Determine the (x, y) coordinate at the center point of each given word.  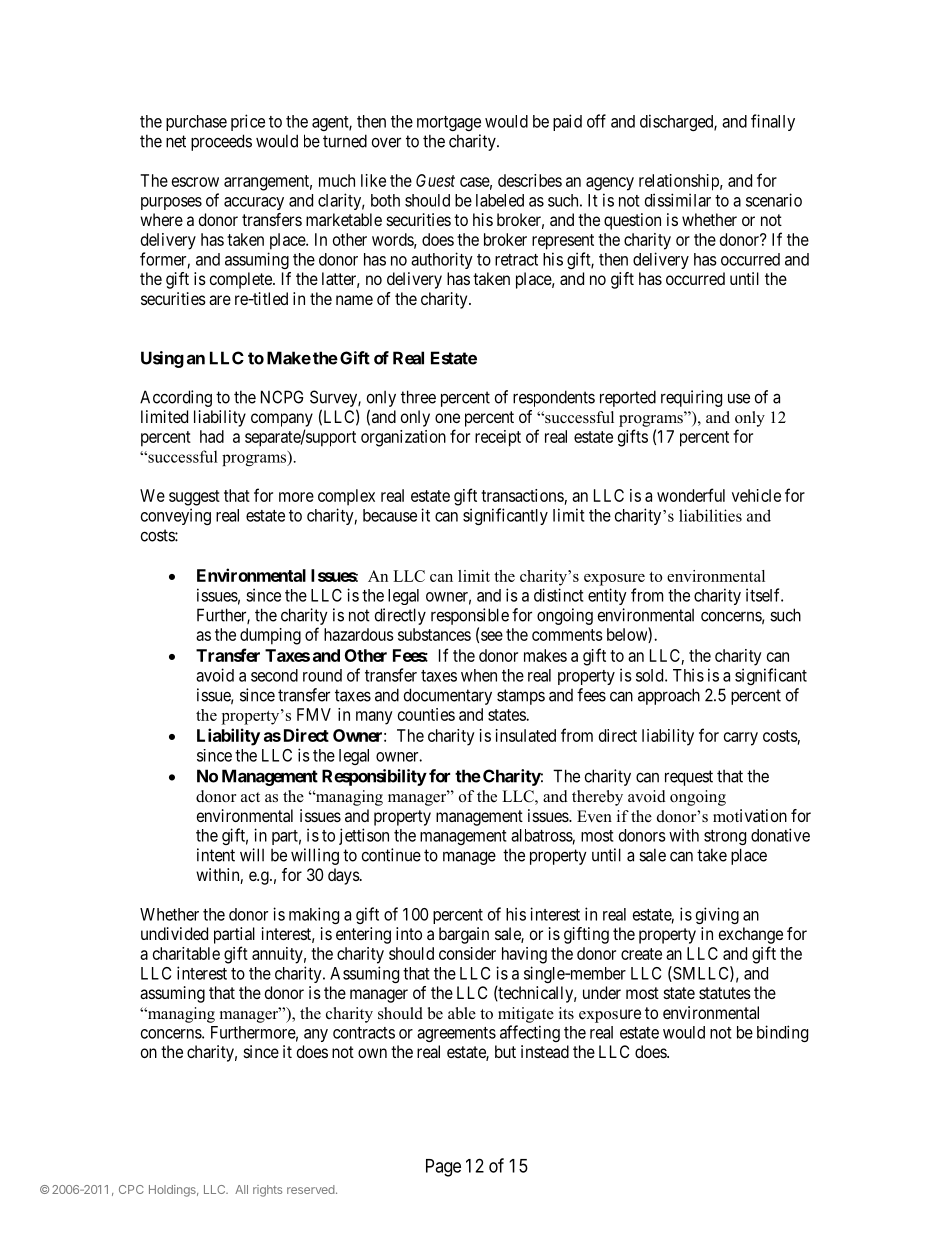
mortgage (449, 123)
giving (717, 915)
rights (267, 1191)
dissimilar (678, 200)
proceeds (221, 142)
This (688, 675)
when (479, 675)
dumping (270, 636)
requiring (691, 398)
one (447, 418)
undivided (174, 933)
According (176, 398)
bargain (464, 935)
